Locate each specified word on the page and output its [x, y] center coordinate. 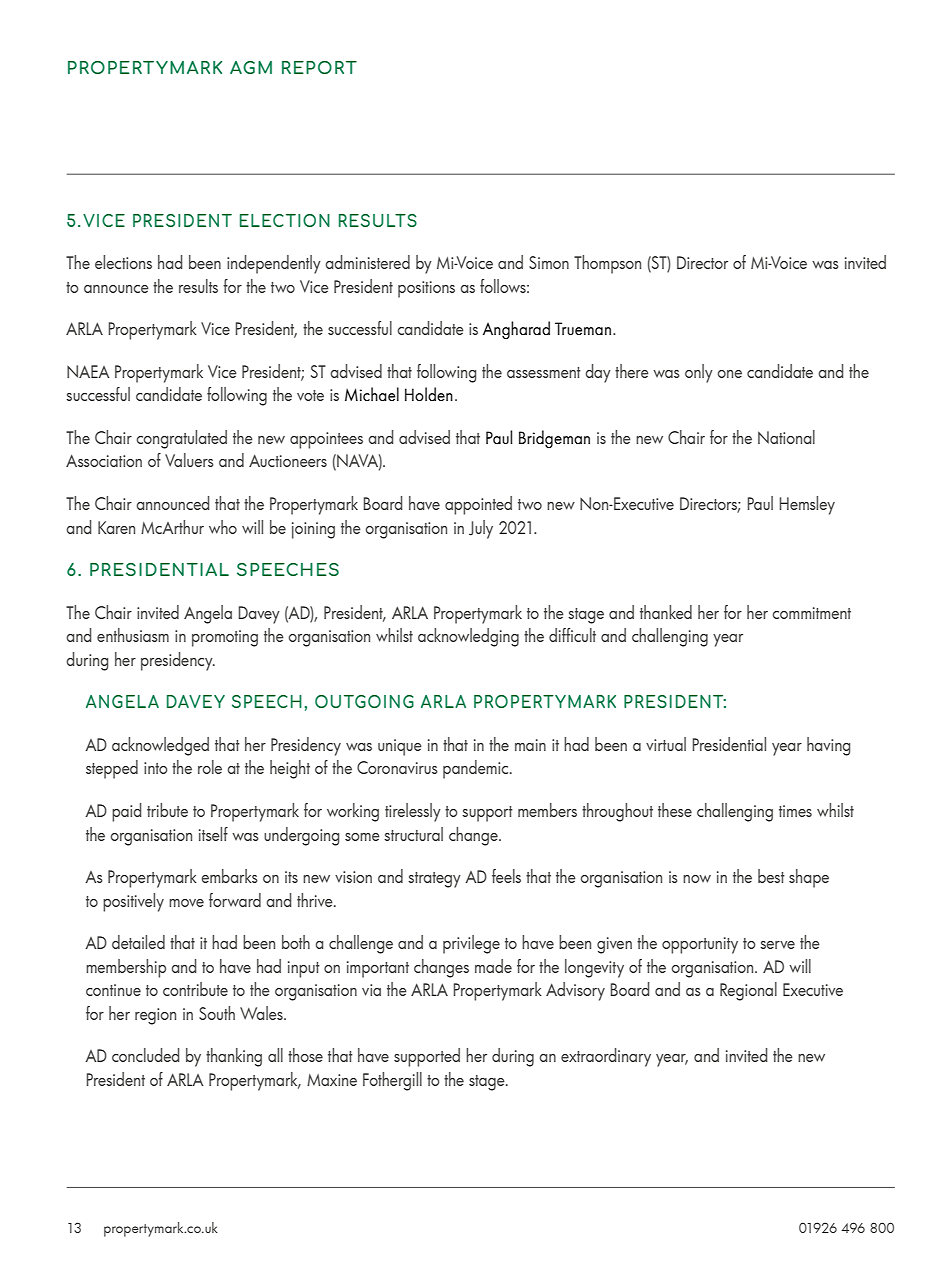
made [493, 966]
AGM [251, 67]
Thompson [607, 264]
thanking [234, 1057]
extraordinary [606, 1057]
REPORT [319, 67]
